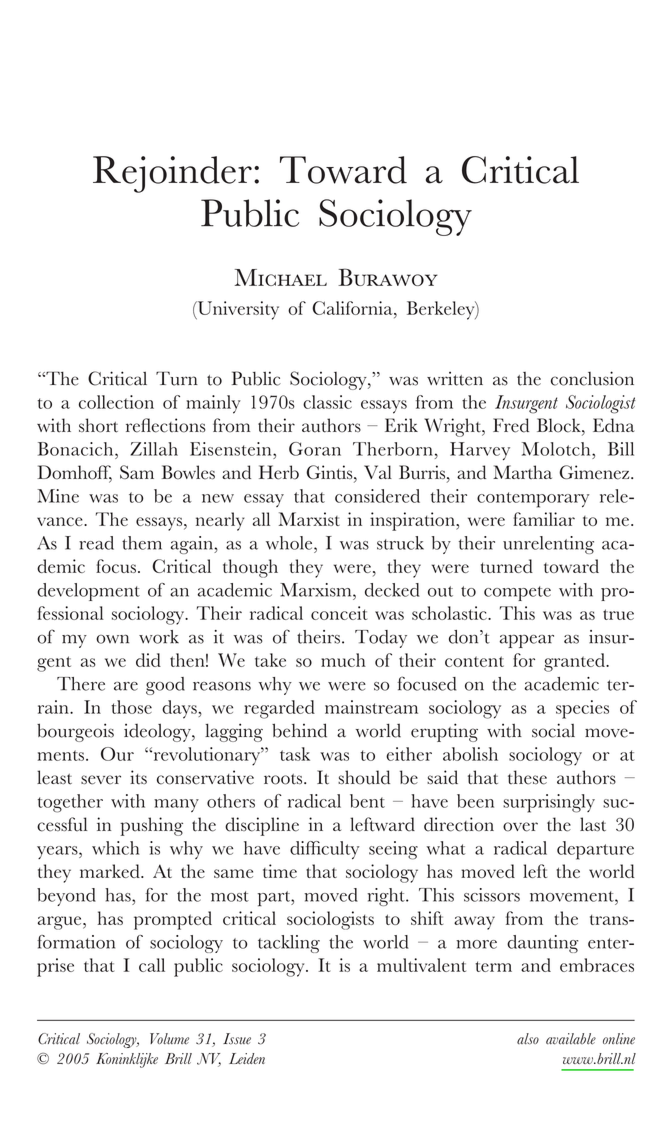  What do you see at coordinates (172, 174) in the screenshot?
I see `Rejoinder` at bounding box center [172, 174].
